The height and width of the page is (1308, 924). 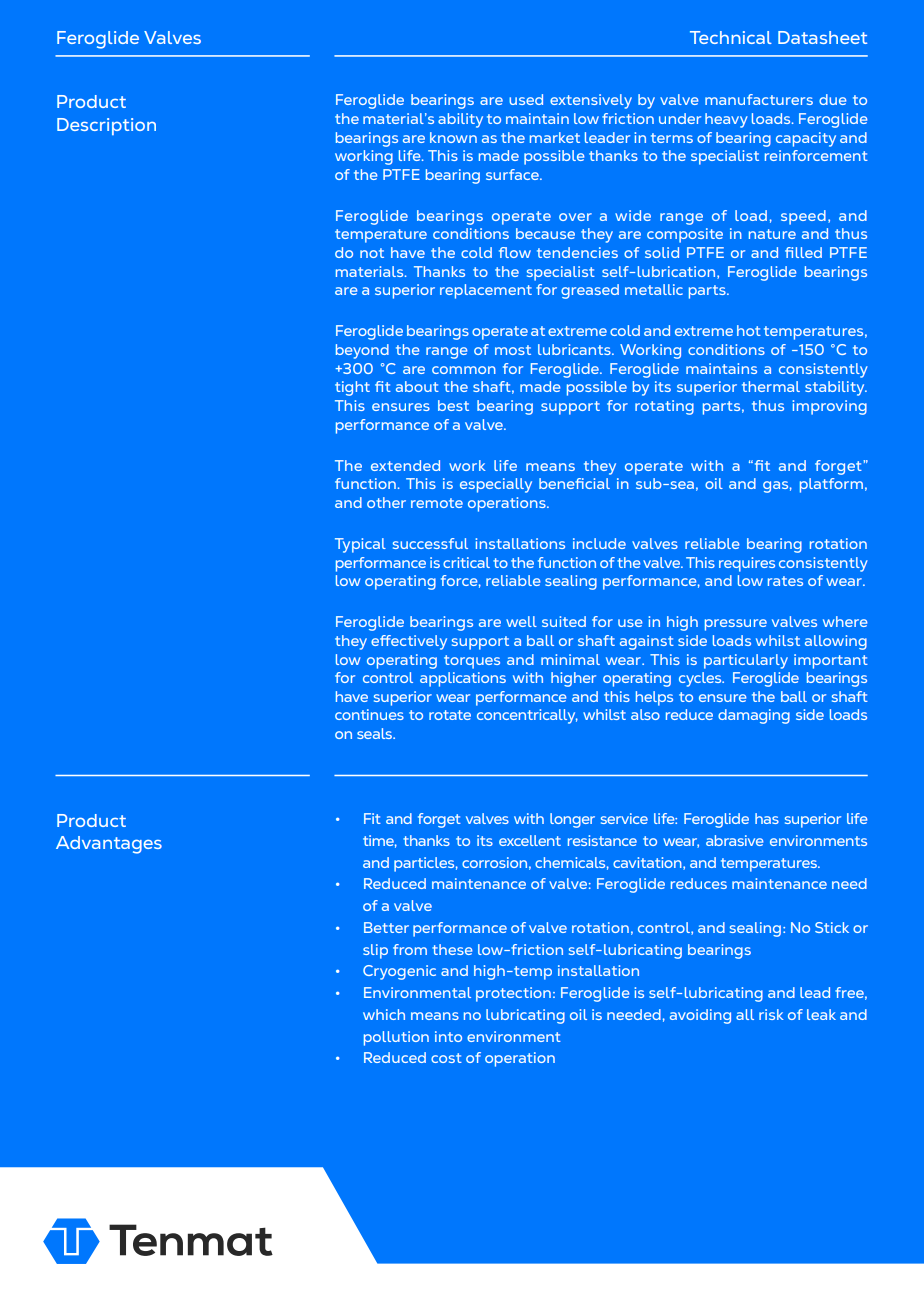 What do you see at coordinates (759, 99) in the page?
I see `manufacturers` at bounding box center [759, 99].
